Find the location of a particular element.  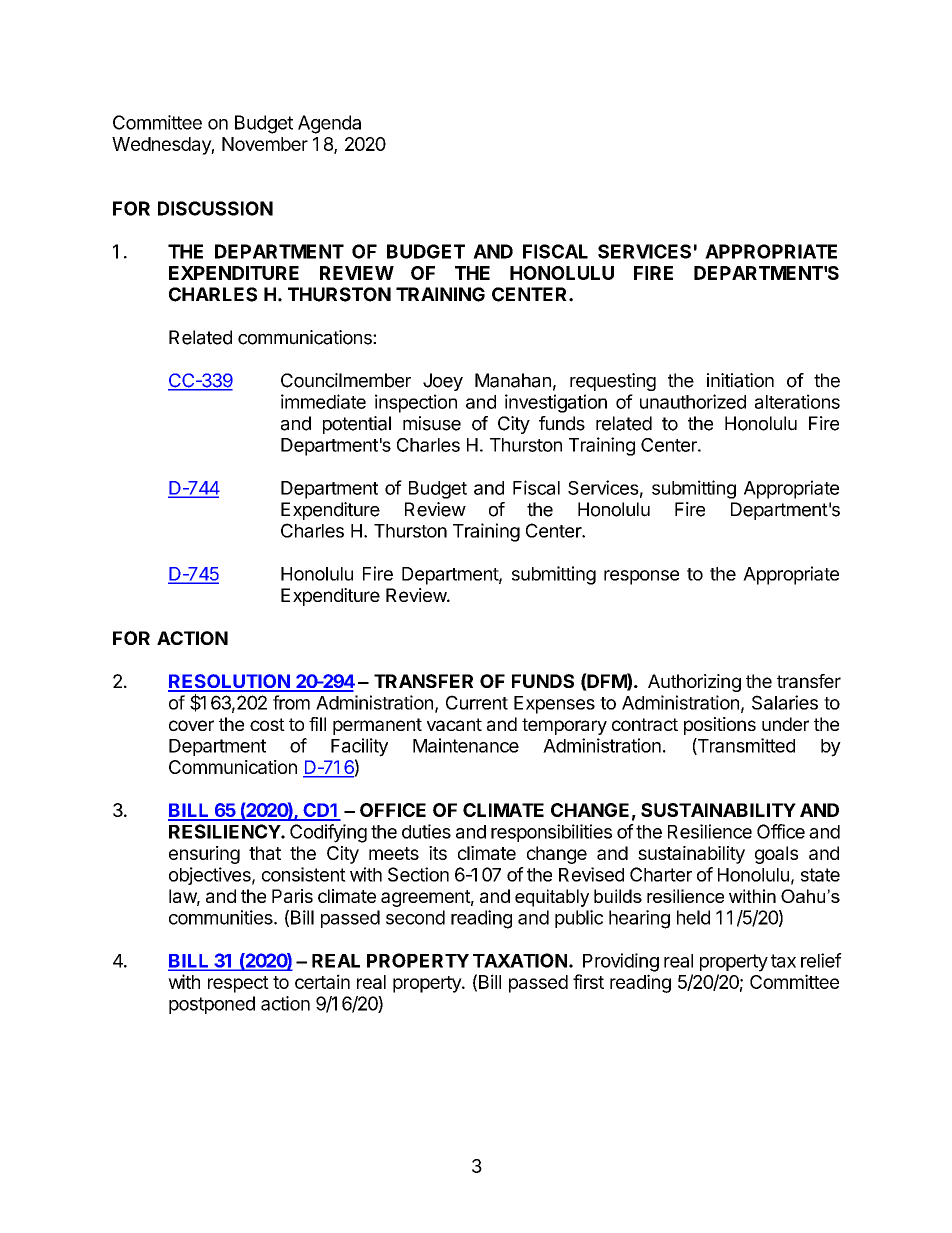

response is located at coordinates (641, 577).
